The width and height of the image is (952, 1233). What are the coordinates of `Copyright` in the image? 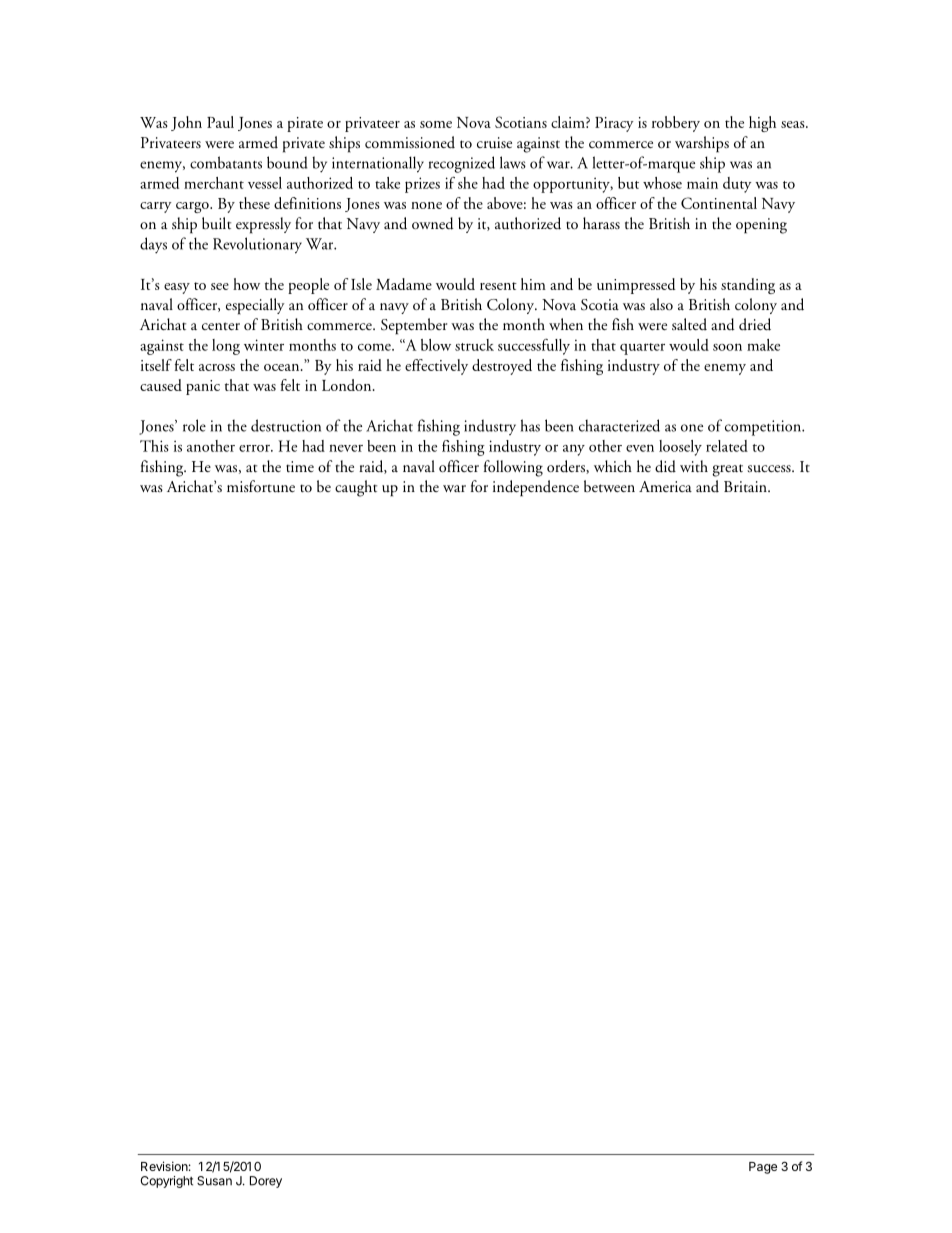 It's located at (166, 1182).
